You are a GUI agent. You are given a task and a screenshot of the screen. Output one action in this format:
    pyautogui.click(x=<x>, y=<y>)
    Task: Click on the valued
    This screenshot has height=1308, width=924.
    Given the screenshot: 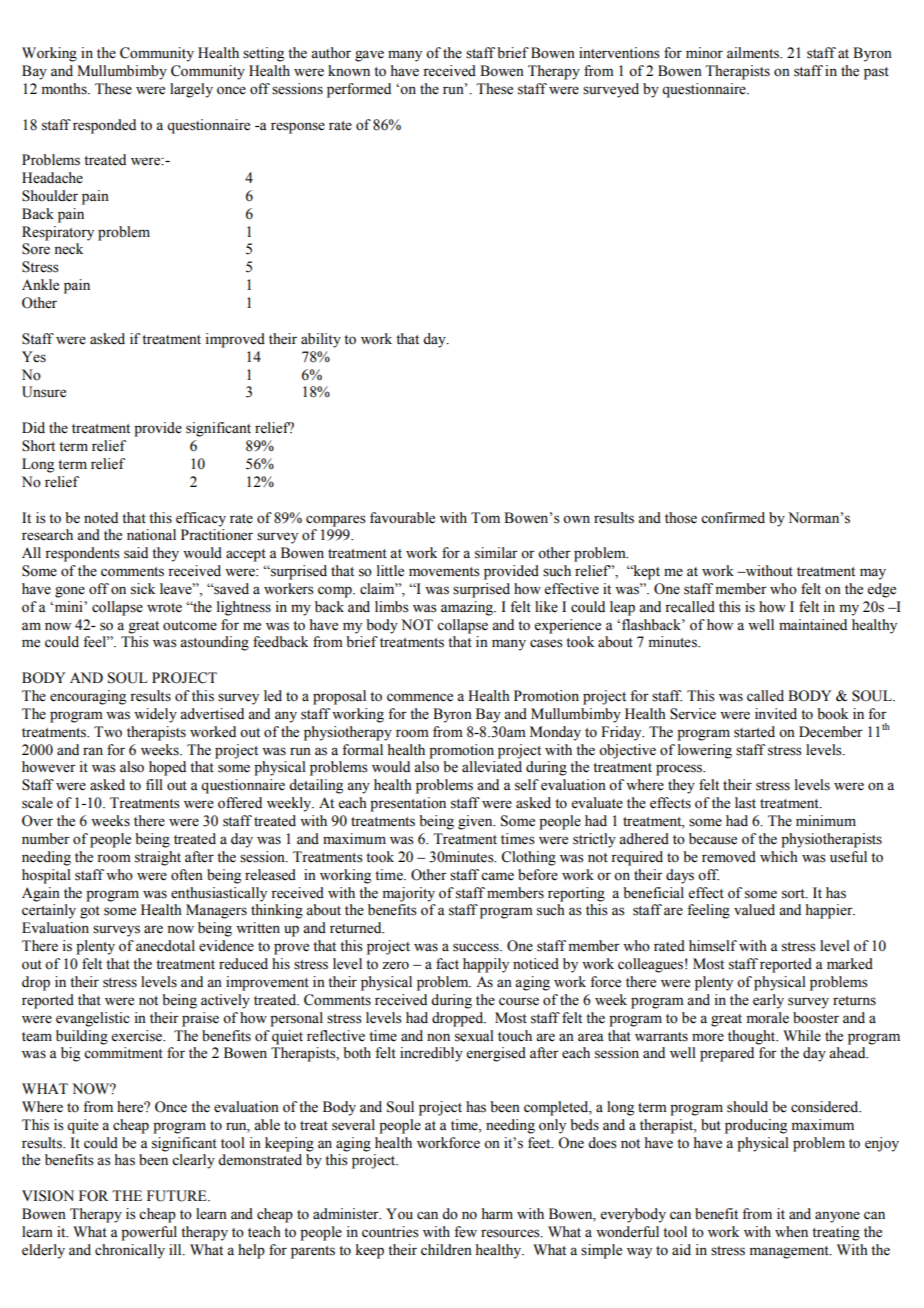 What is the action you would take?
    pyautogui.click(x=754, y=910)
